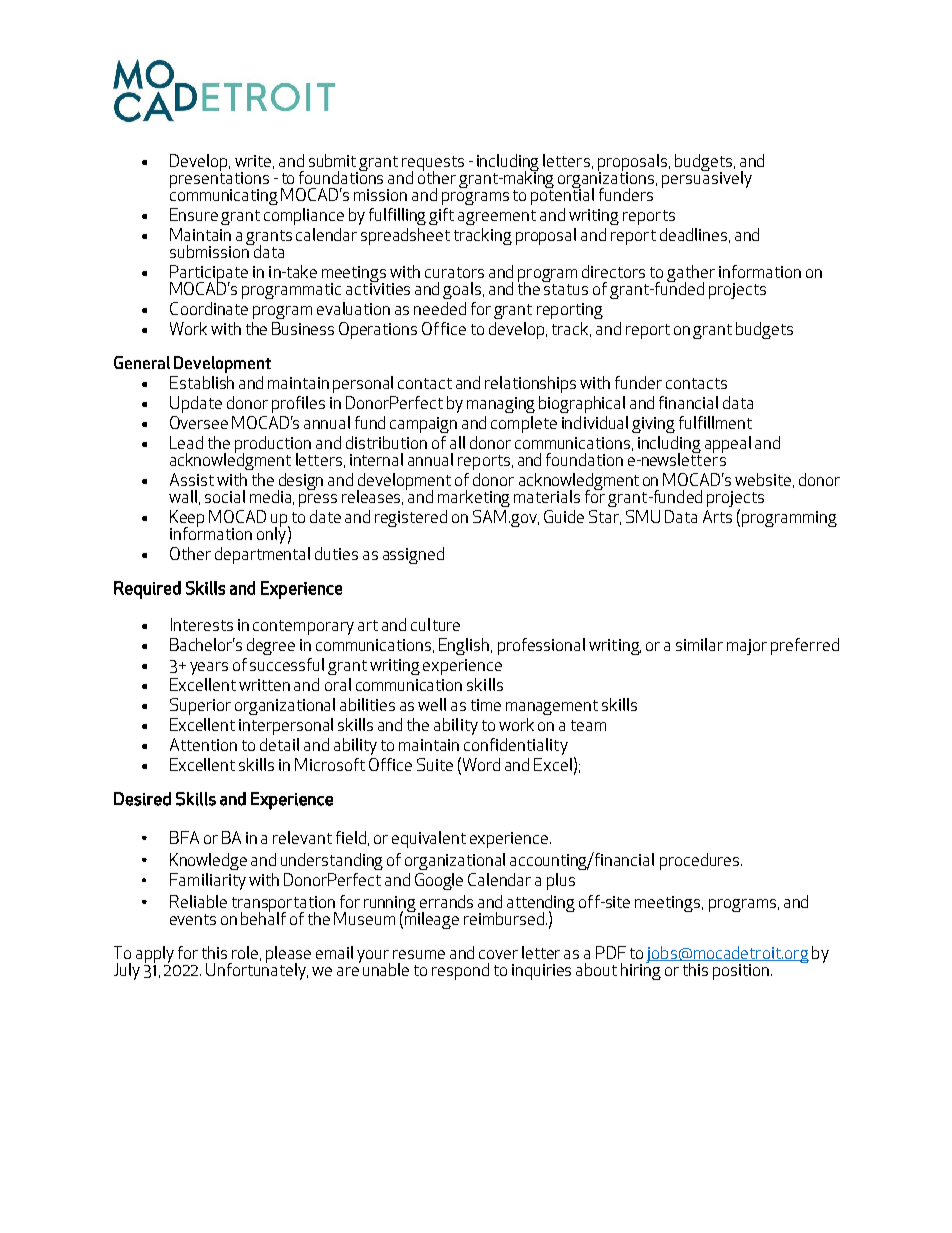  I want to click on cover, so click(498, 954).
